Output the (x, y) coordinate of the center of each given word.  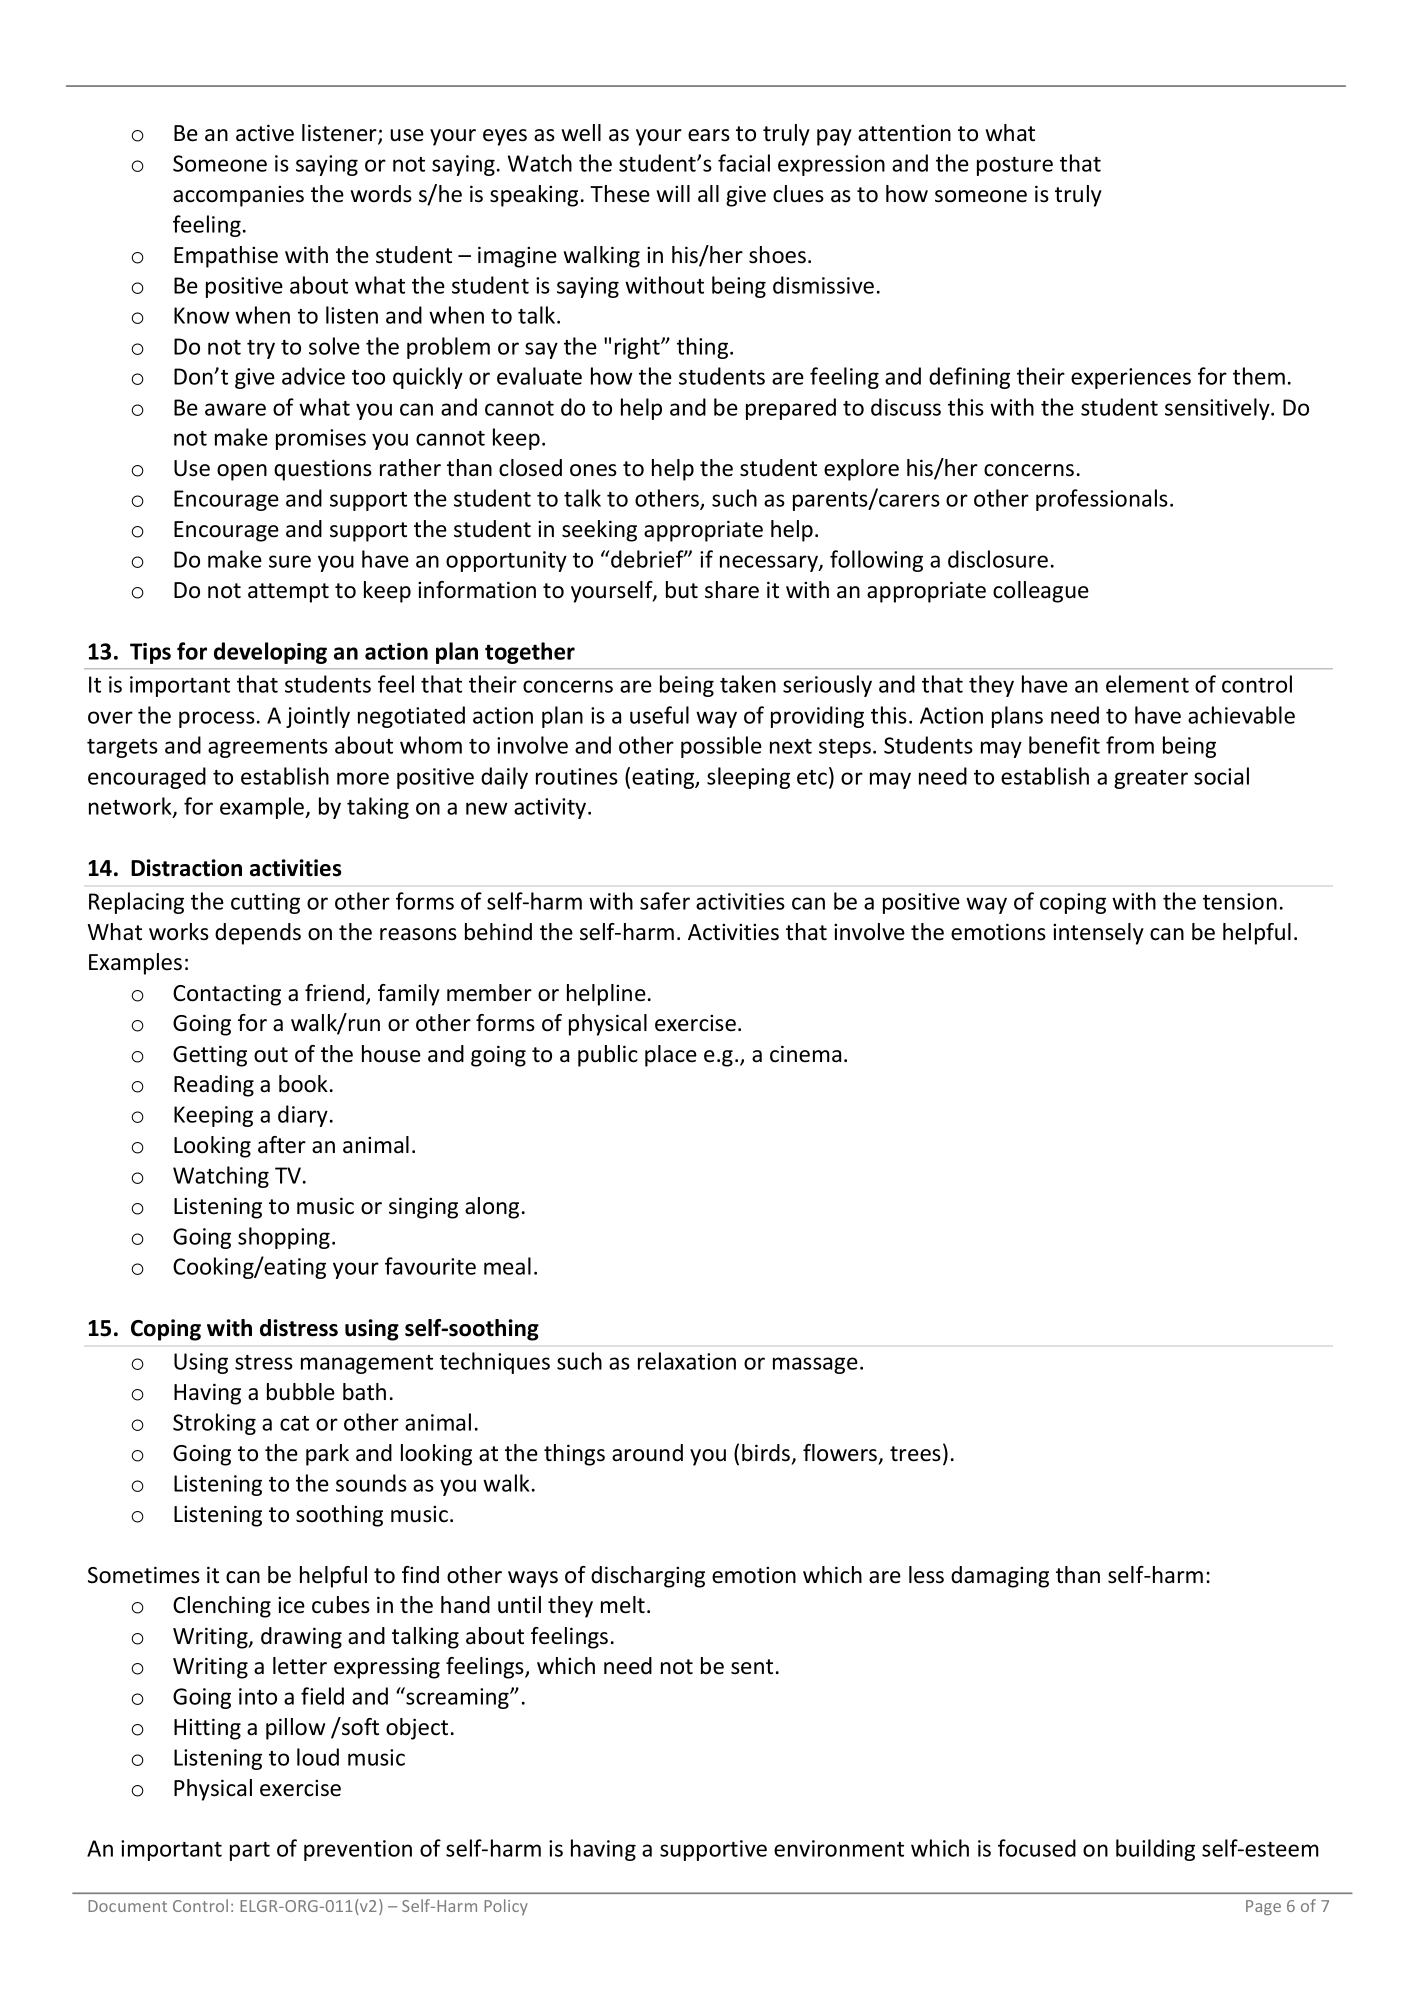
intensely (1098, 934)
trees (915, 1454)
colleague (1041, 592)
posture (1015, 166)
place (671, 1056)
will (673, 193)
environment (839, 1848)
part (250, 1851)
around (647, 1453)
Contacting (227, 995)
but (682, 590)
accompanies (238, 196)
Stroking (214, 1424)
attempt (288, 593)
